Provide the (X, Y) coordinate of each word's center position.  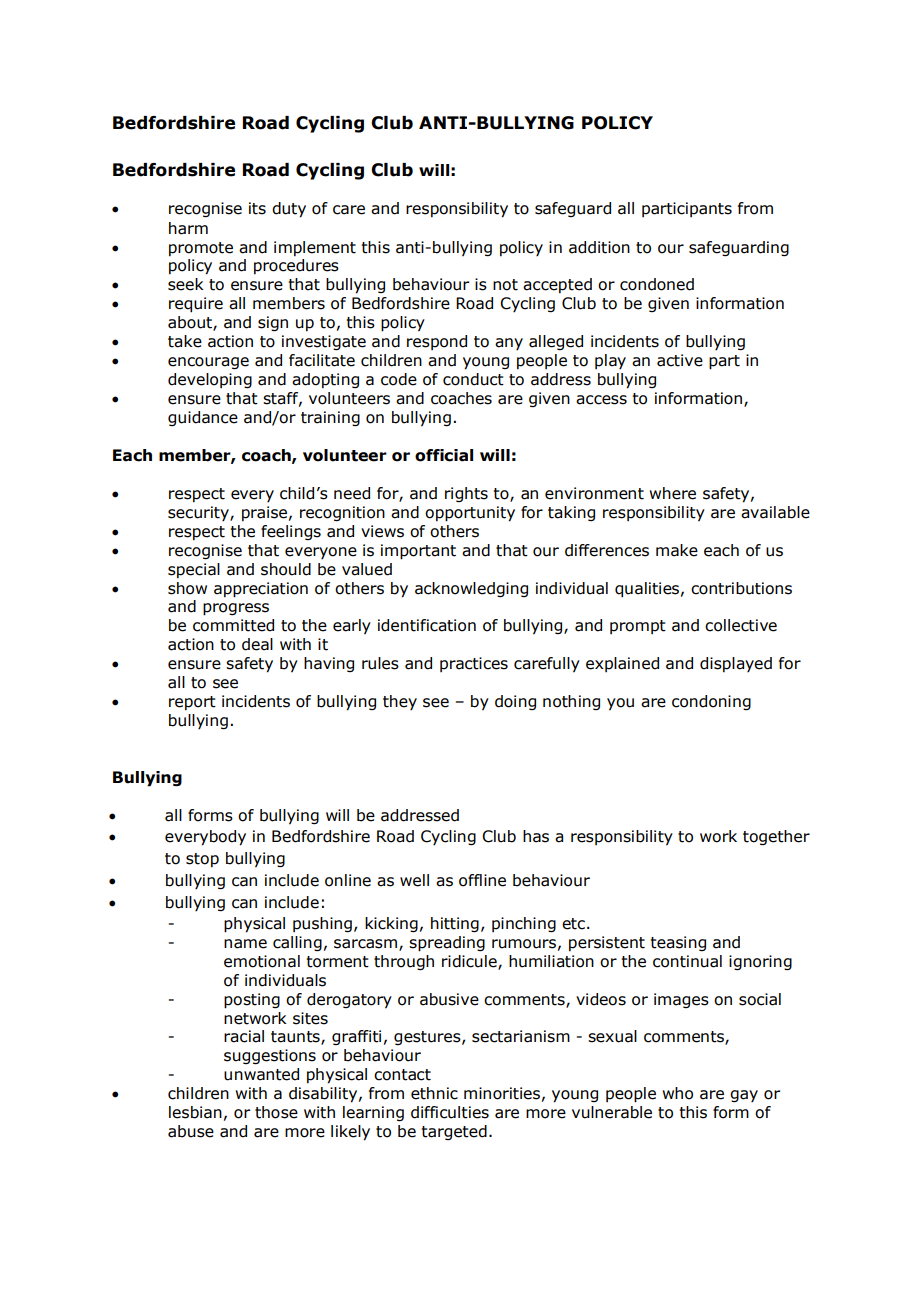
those (276, 1112)
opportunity (470, 514)
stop (202, 860)
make (677, 550)
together (776, 837)
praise (264, 513)
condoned (657, 284)
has (536, 836)
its (257, 208)
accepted (557, 285)
